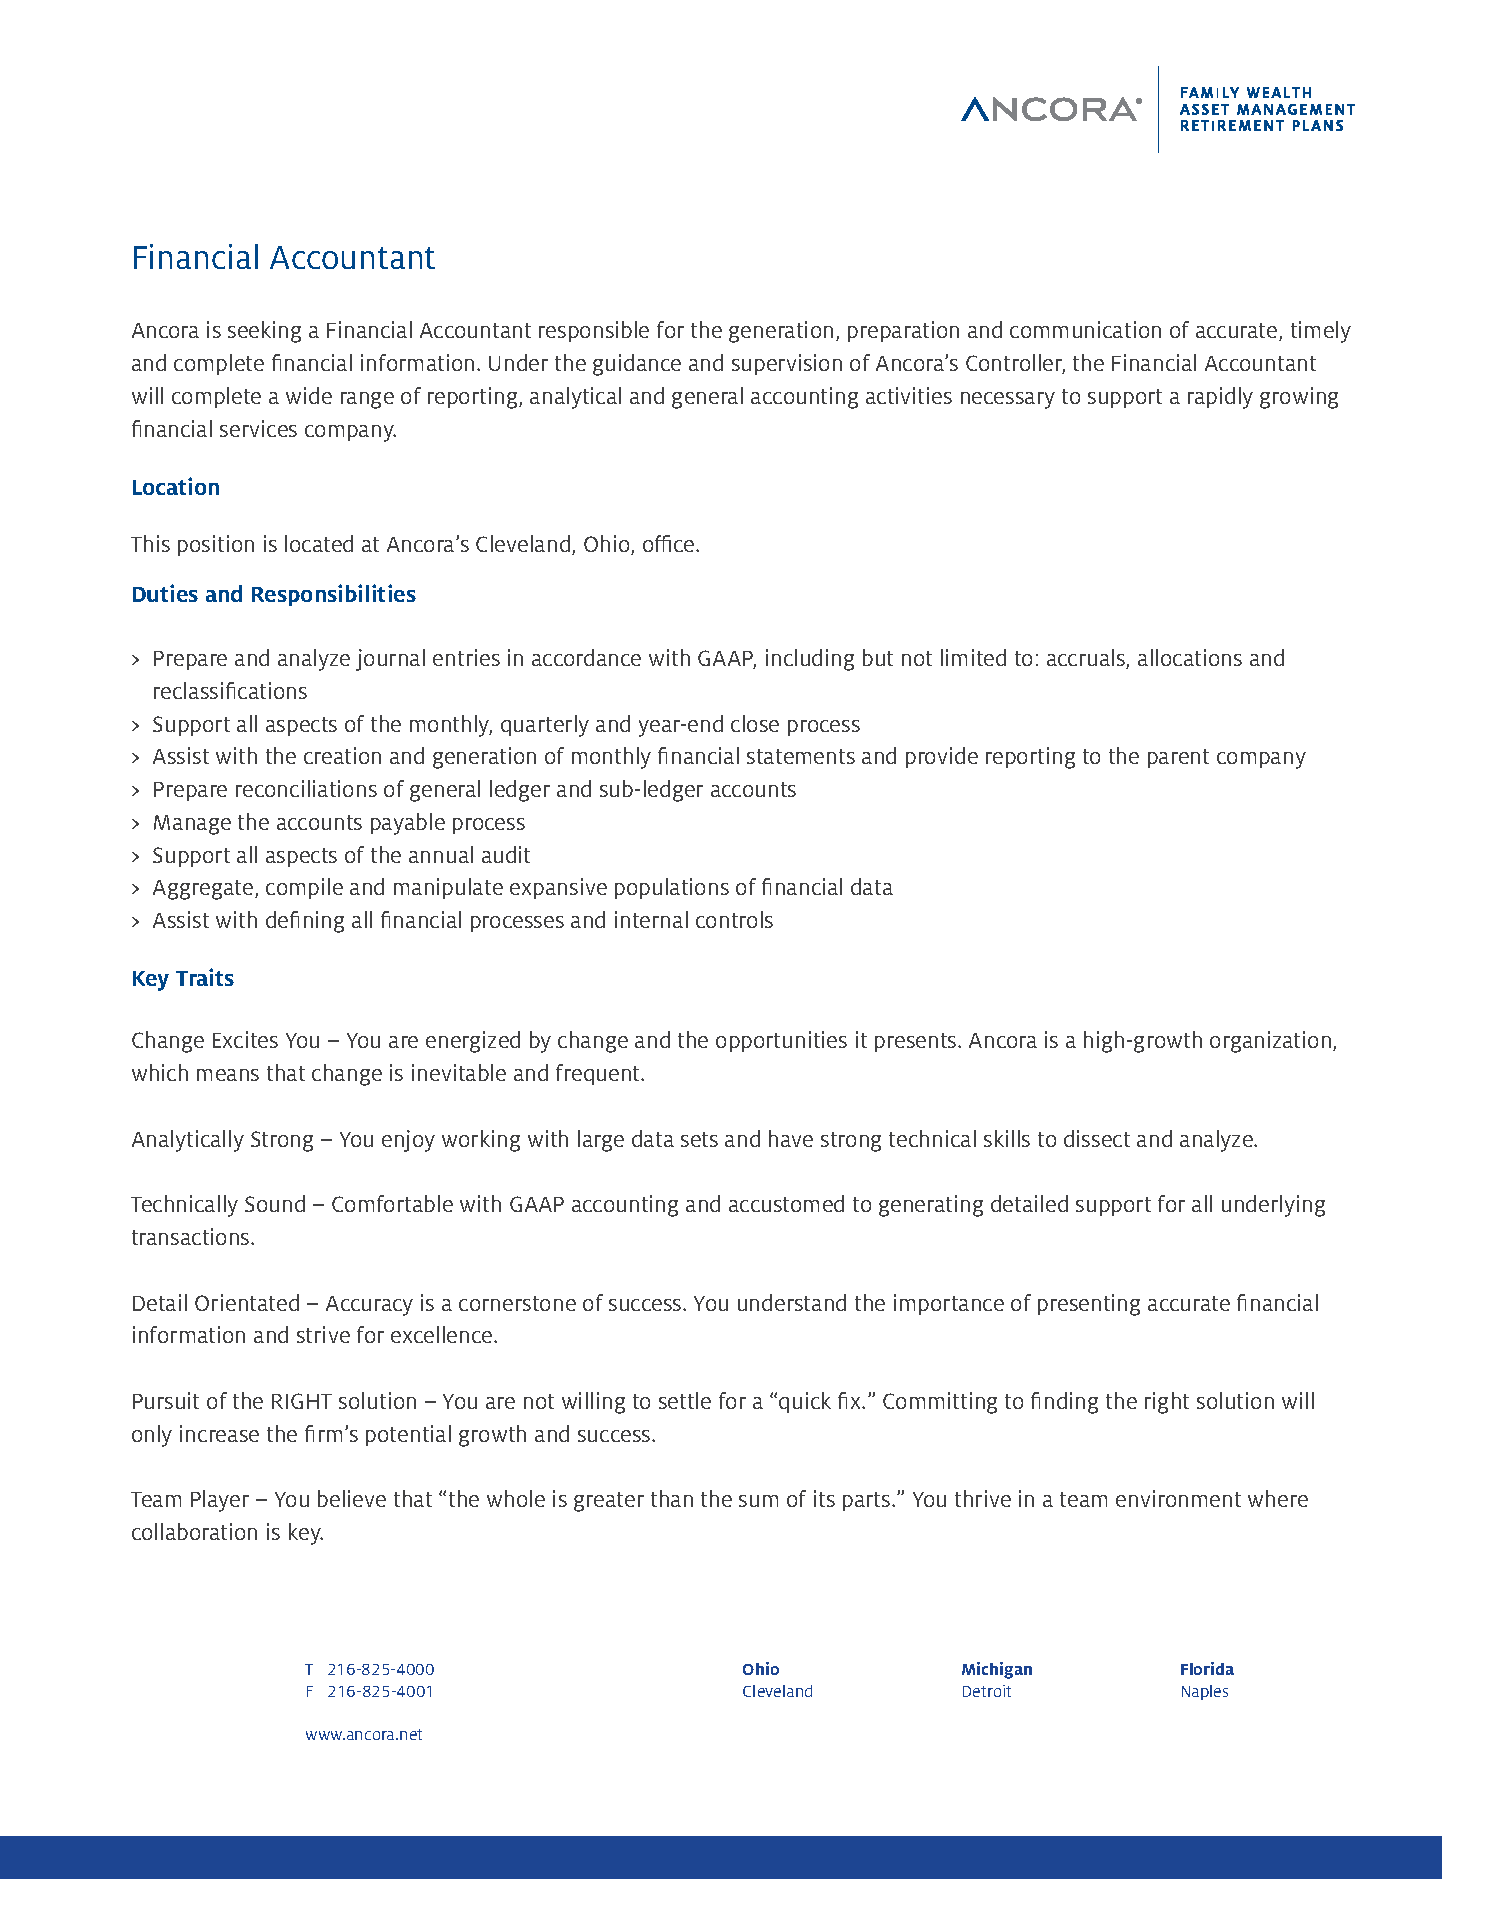  Describe the element at coordinates (390, 660) in the screenshot. I see `journal` at that location.
